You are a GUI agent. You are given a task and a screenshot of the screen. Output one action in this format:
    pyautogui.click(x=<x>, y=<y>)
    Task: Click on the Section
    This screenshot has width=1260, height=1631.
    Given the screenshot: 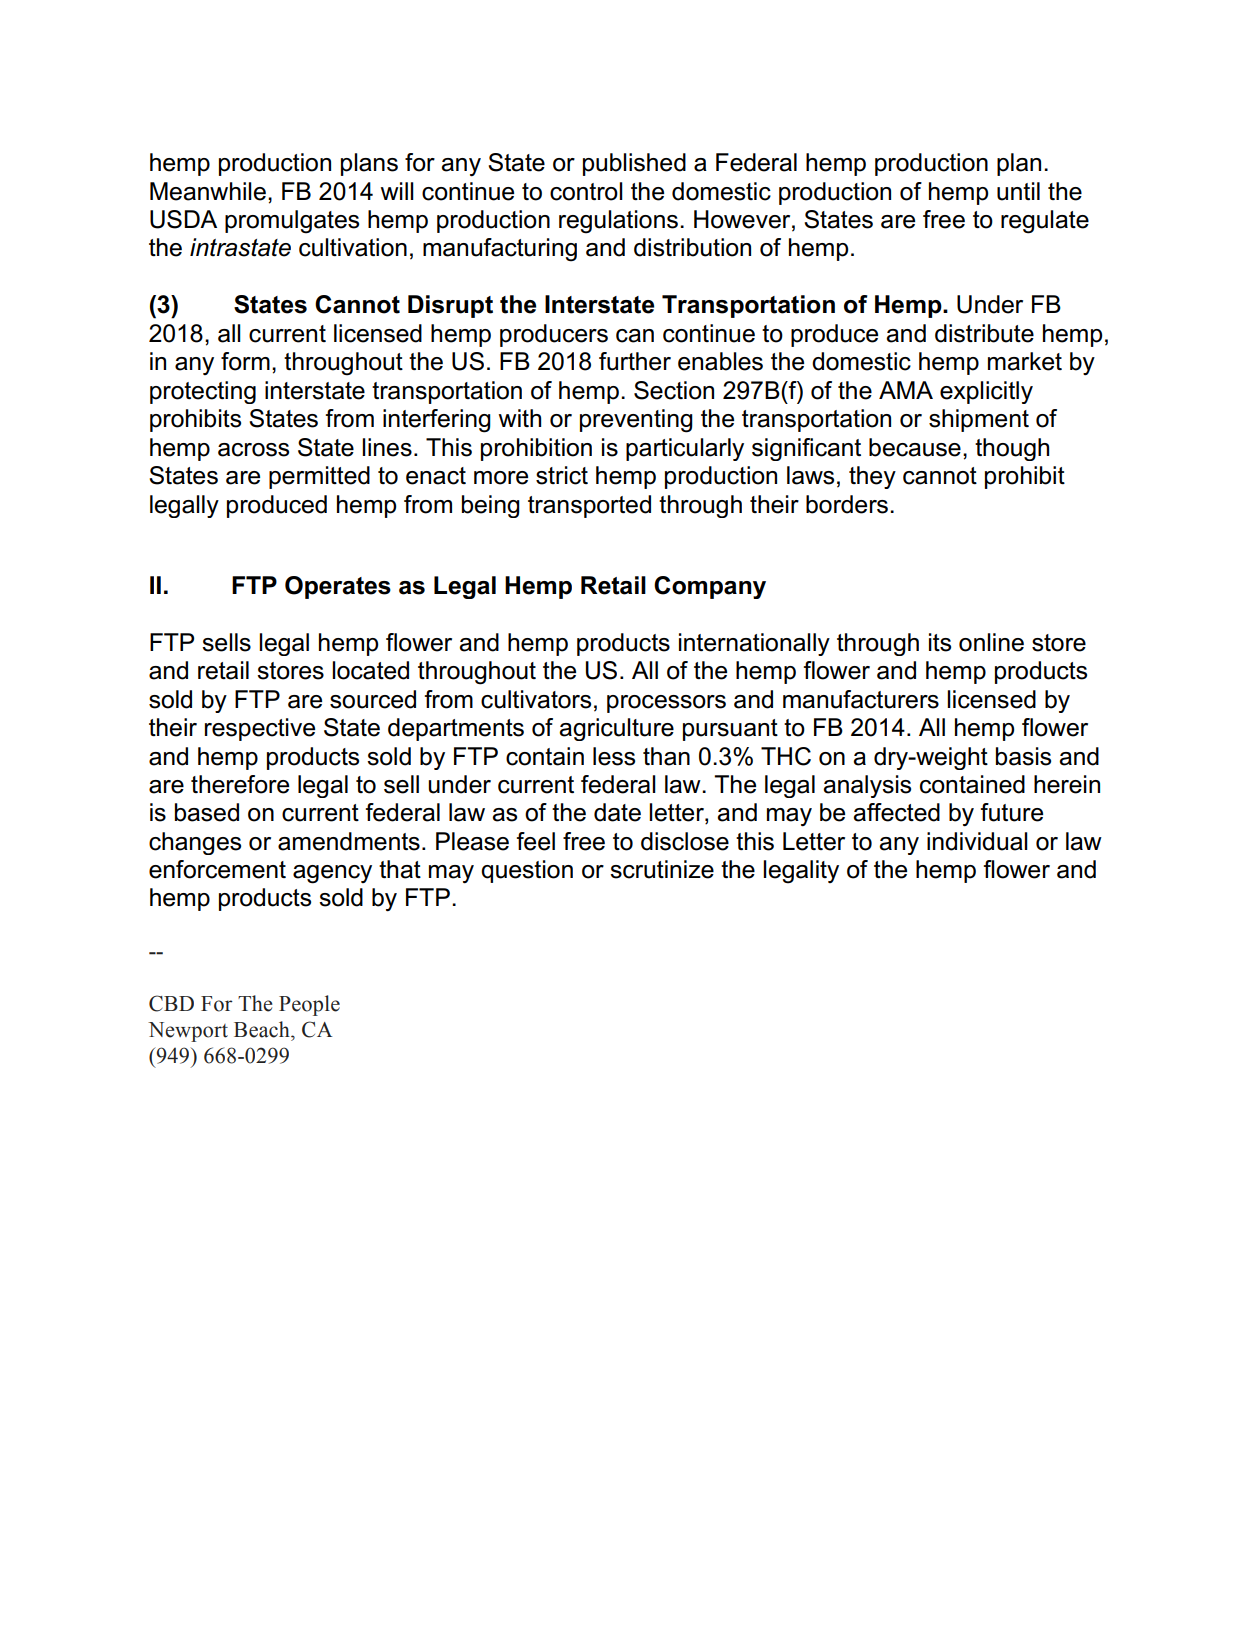 What is the action you would take?
    pyautogui.click(x=674, y=390)
